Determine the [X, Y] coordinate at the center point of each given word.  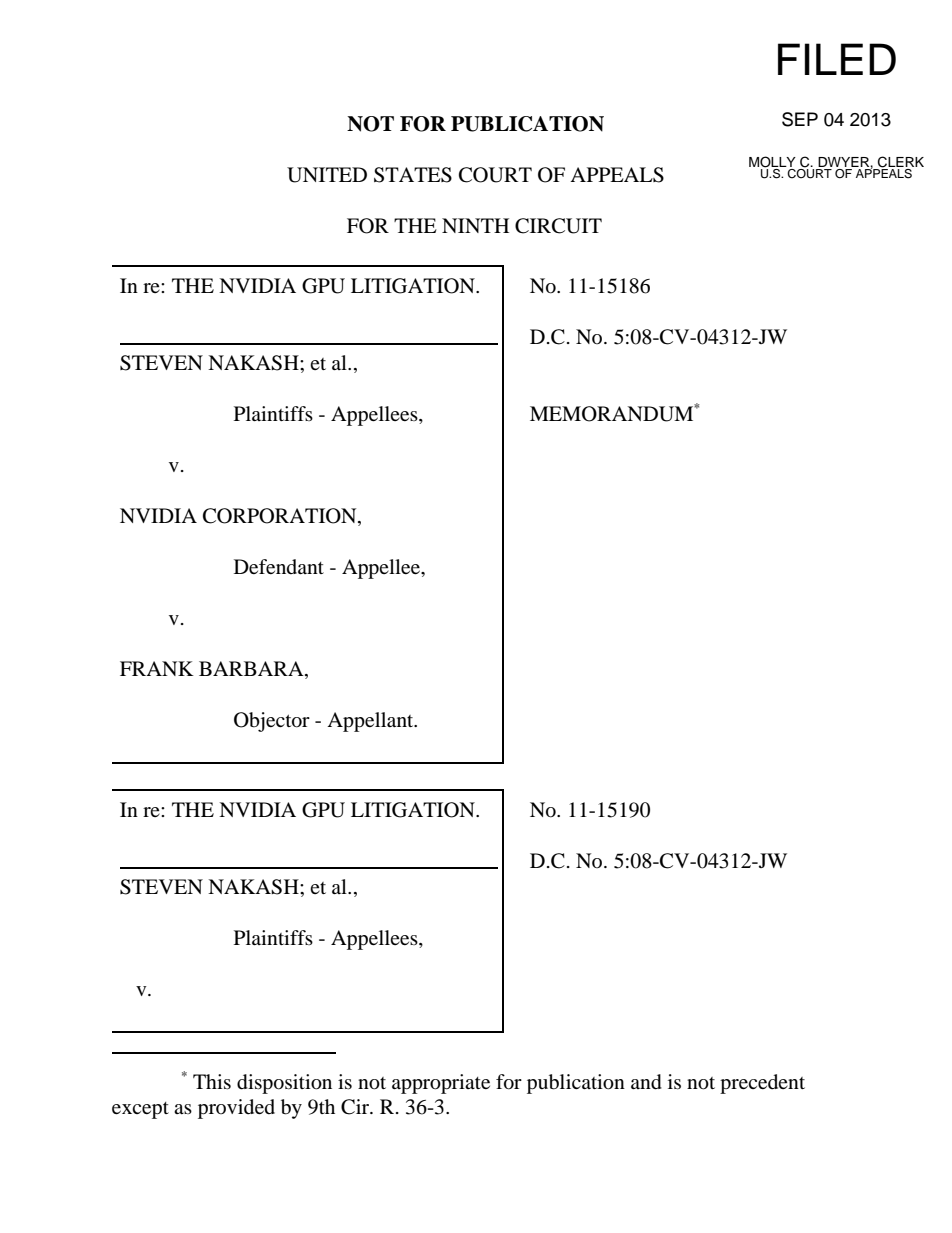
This [212, 1081]
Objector [272, 722]
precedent [762, 1084]
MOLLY [772, 163]
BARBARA [252, 668]
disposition [284, 1084]
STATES [413, 175]
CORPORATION [281, 517]
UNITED [327, 175]
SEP [800, 119]
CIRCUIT [558, 226]
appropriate [441, 1084]
